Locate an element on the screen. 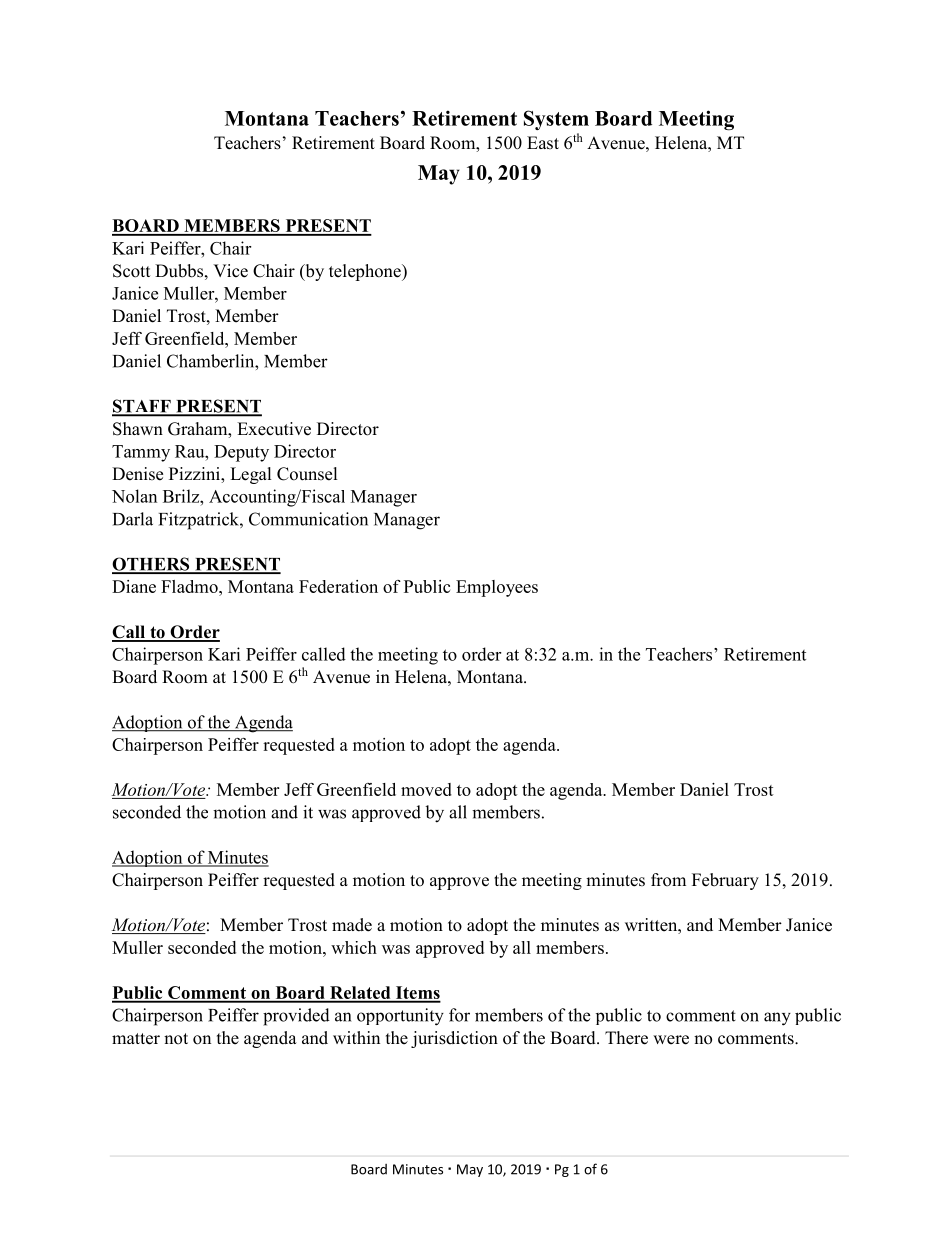 Image resolution: width=952 pixels, height=1233 pixels. for is located at coordinates (459, 1015).
